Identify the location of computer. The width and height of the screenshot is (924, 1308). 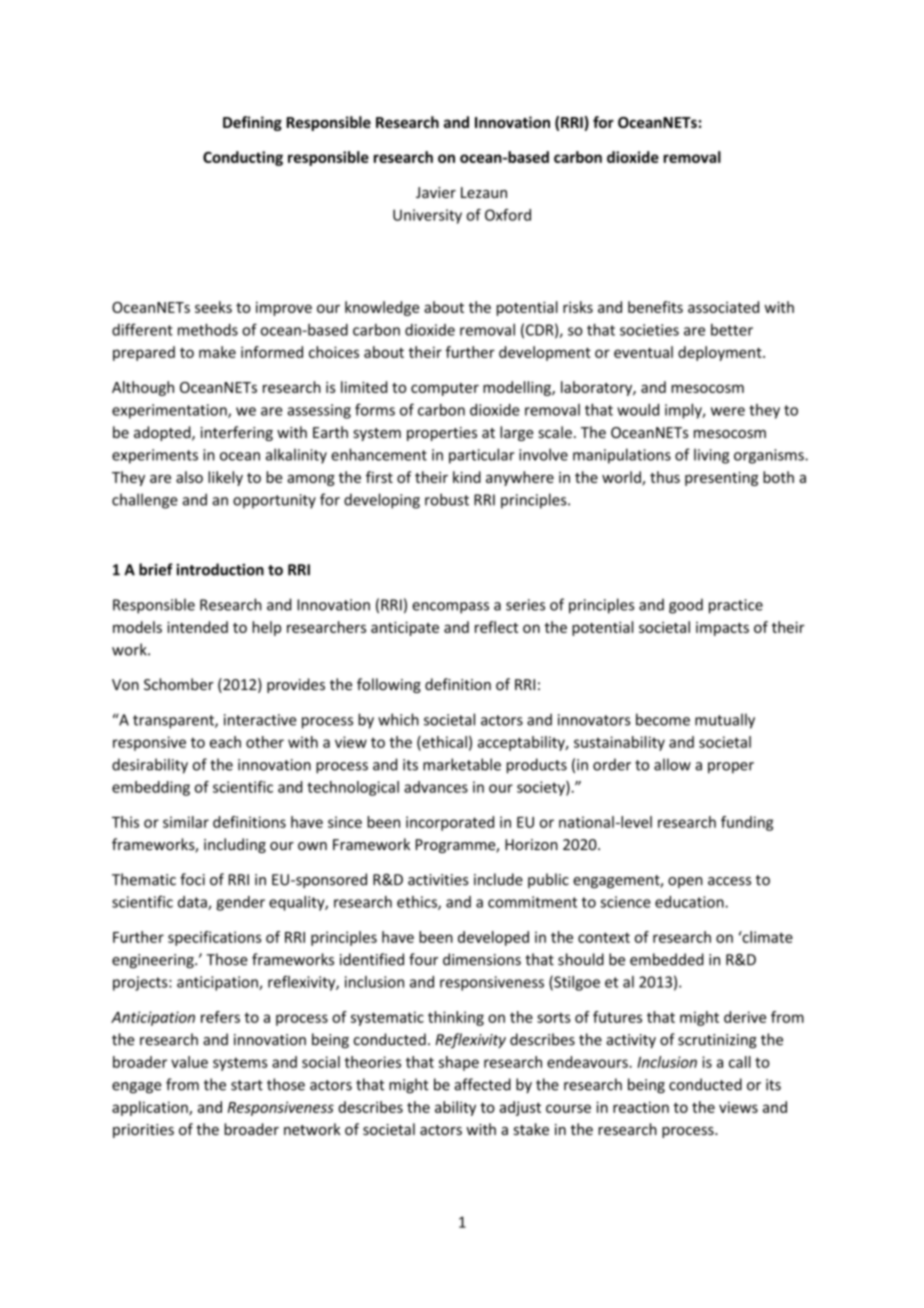
(445, 389).
